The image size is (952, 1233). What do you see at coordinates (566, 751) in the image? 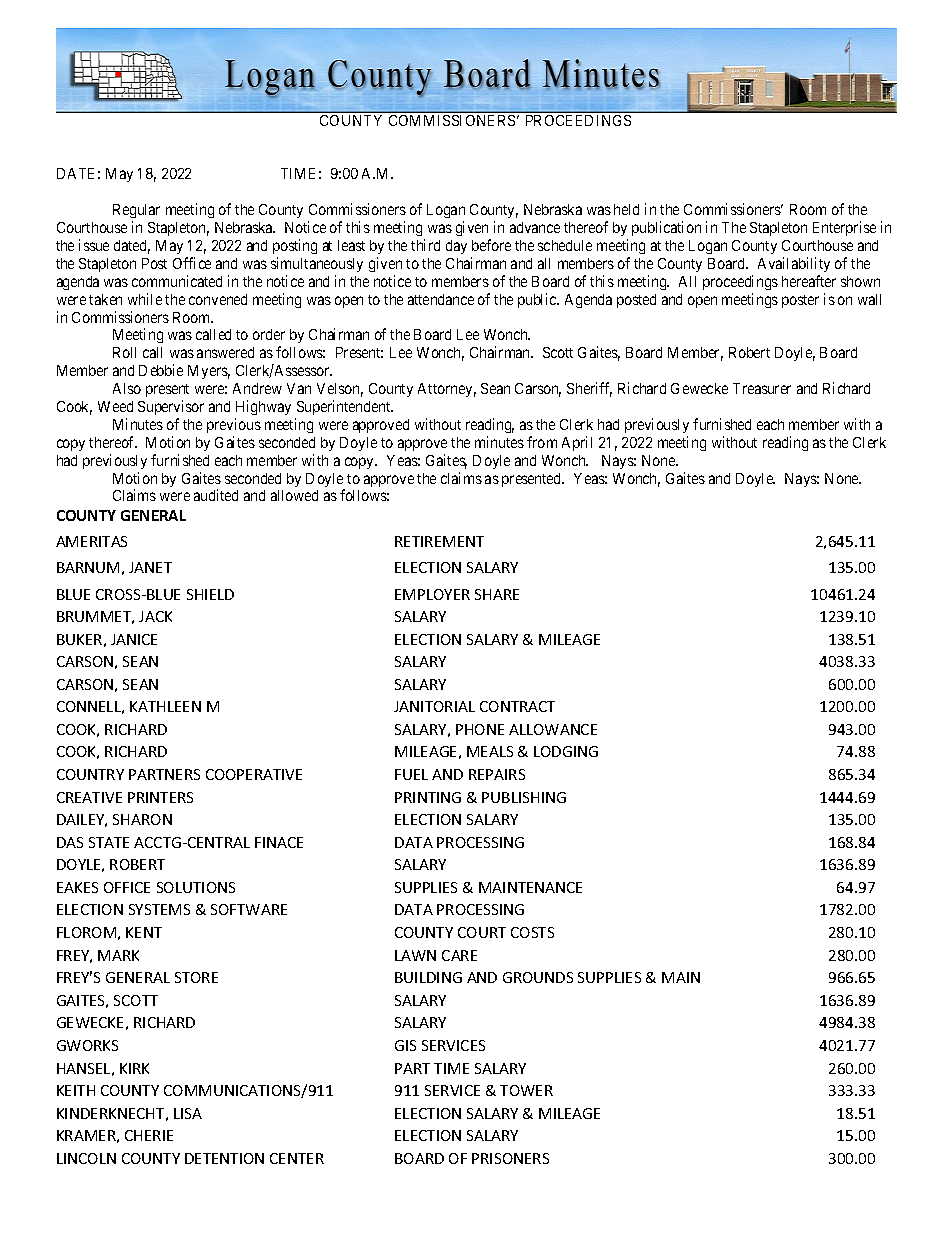
I see `LODGING` at bounding box center [566, 751].
